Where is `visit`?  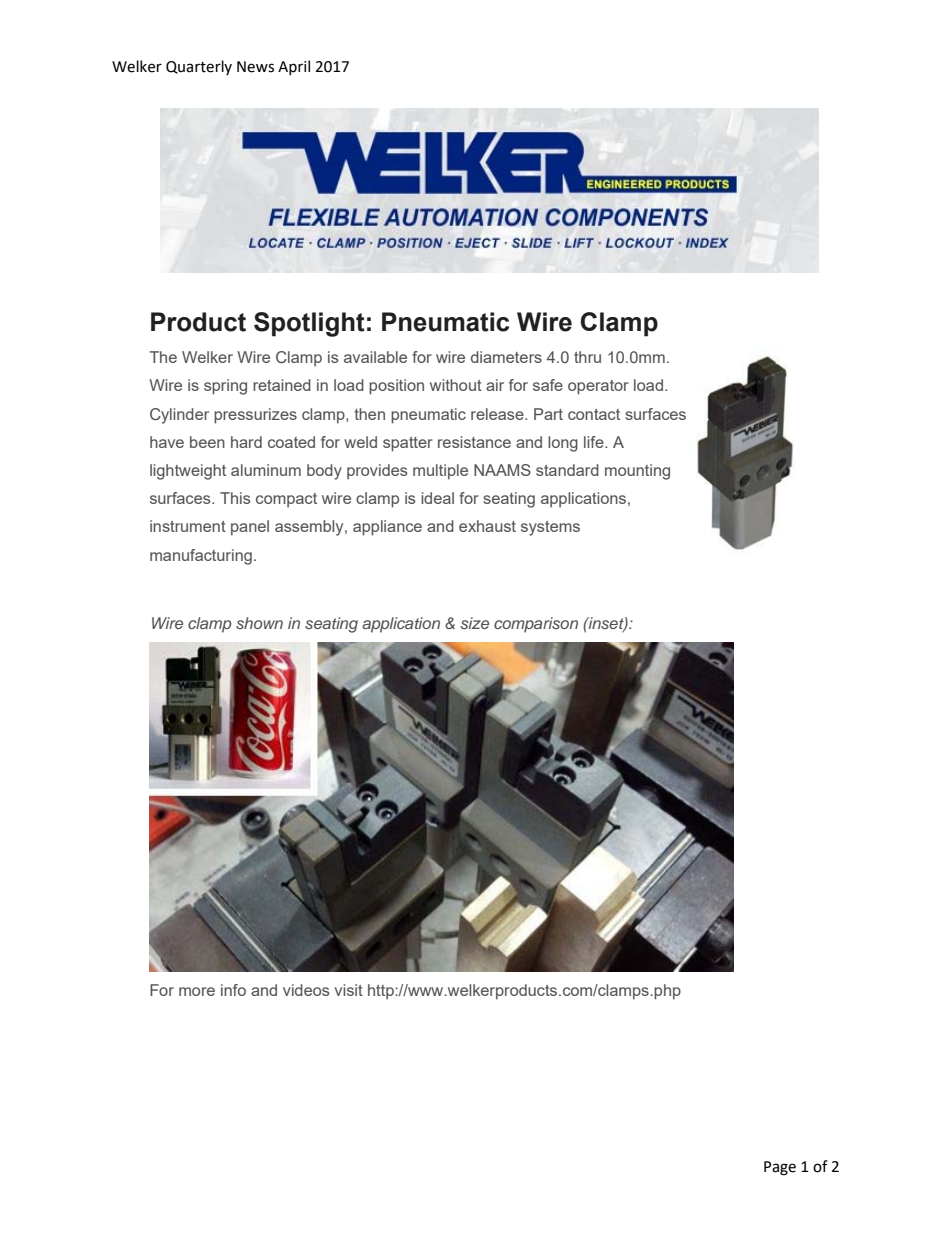
visit is located at coordinates (348, 990).
